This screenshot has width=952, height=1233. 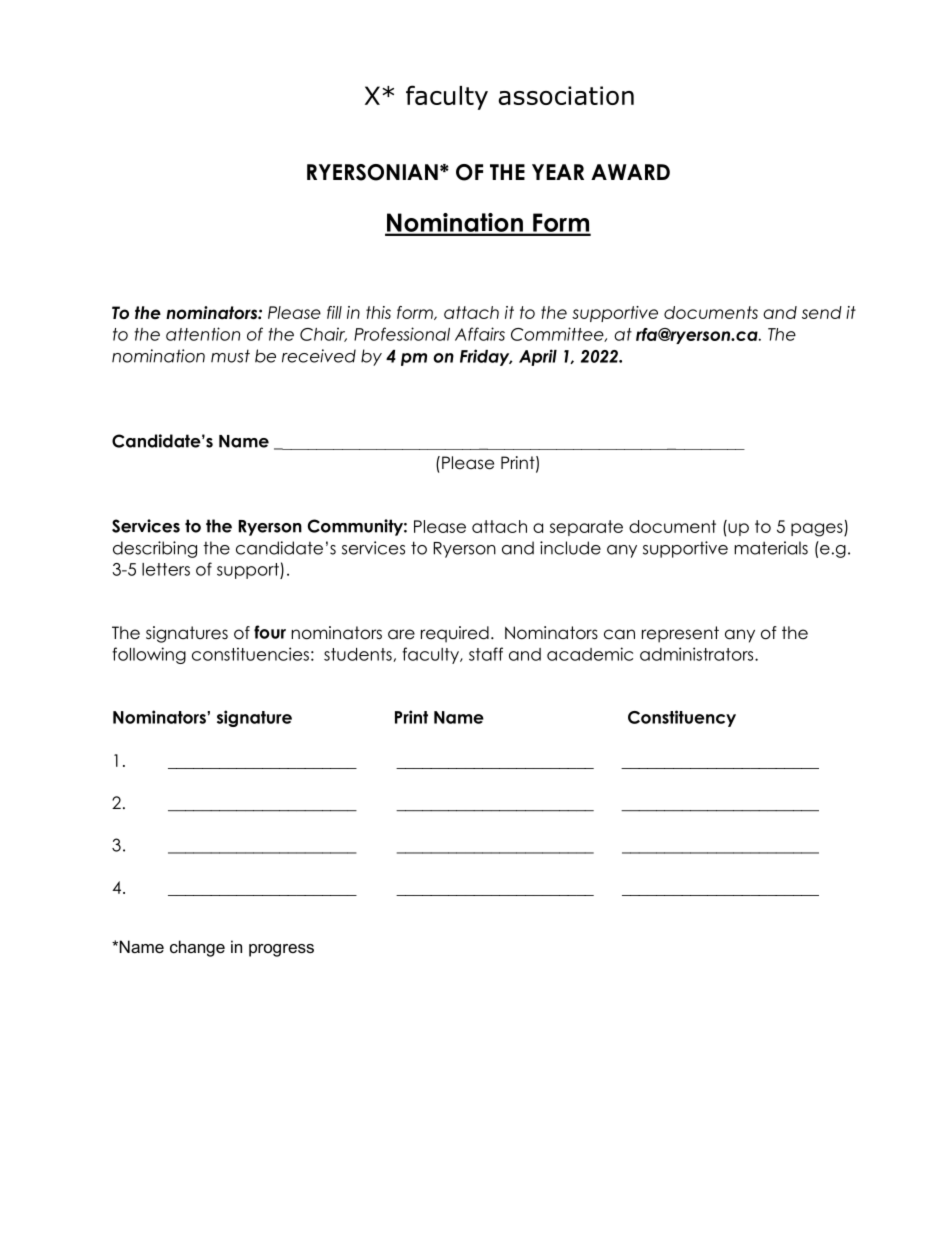 I want to click on must, so click(x=230, y=356).
